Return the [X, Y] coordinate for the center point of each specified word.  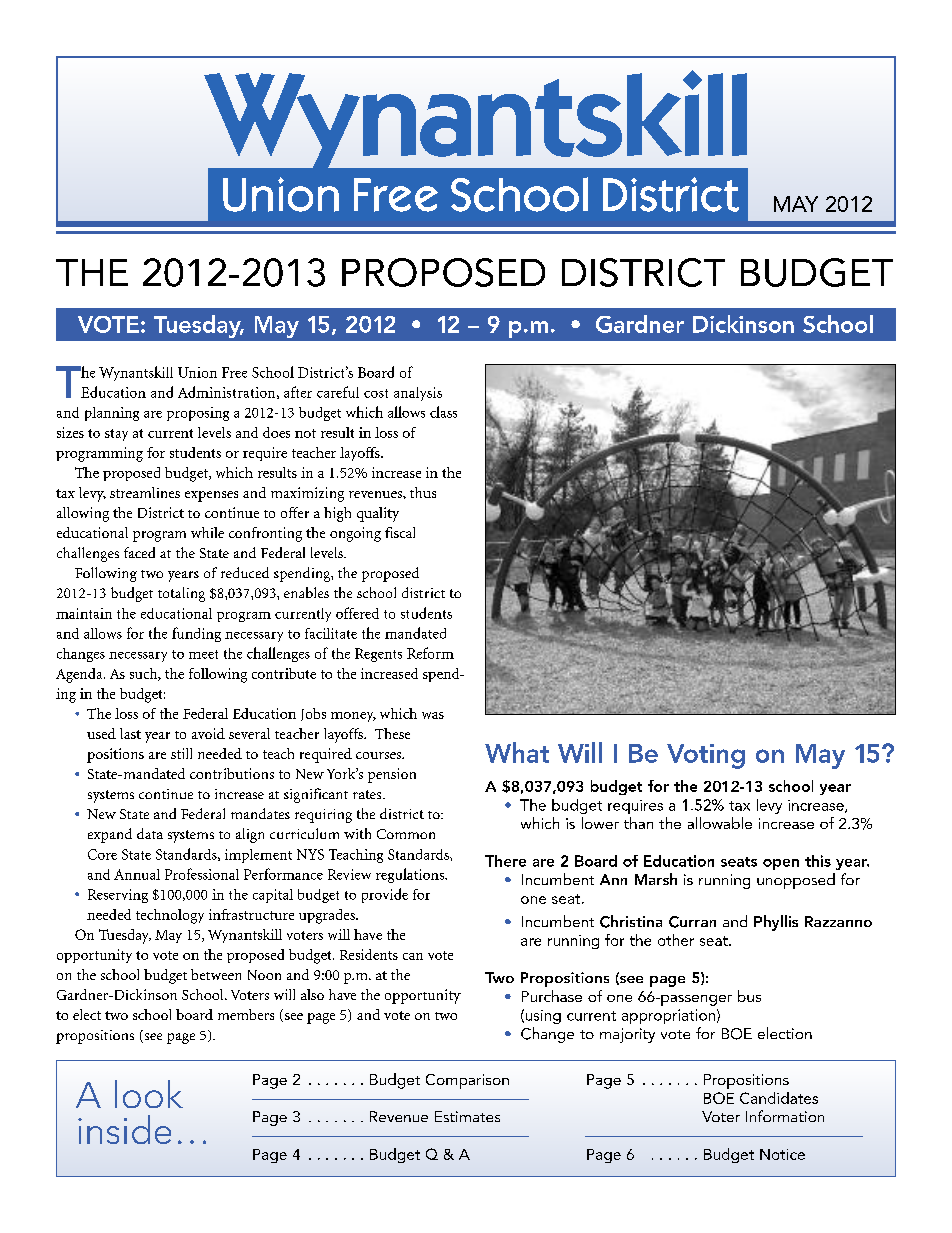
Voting [706, 756]
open [781, 864]
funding [196, 634]
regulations [411, 875]
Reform [430, 653]
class [443, 412]
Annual [137, 874]
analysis [418, 394]
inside [124, 1129]
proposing [198, 414]
